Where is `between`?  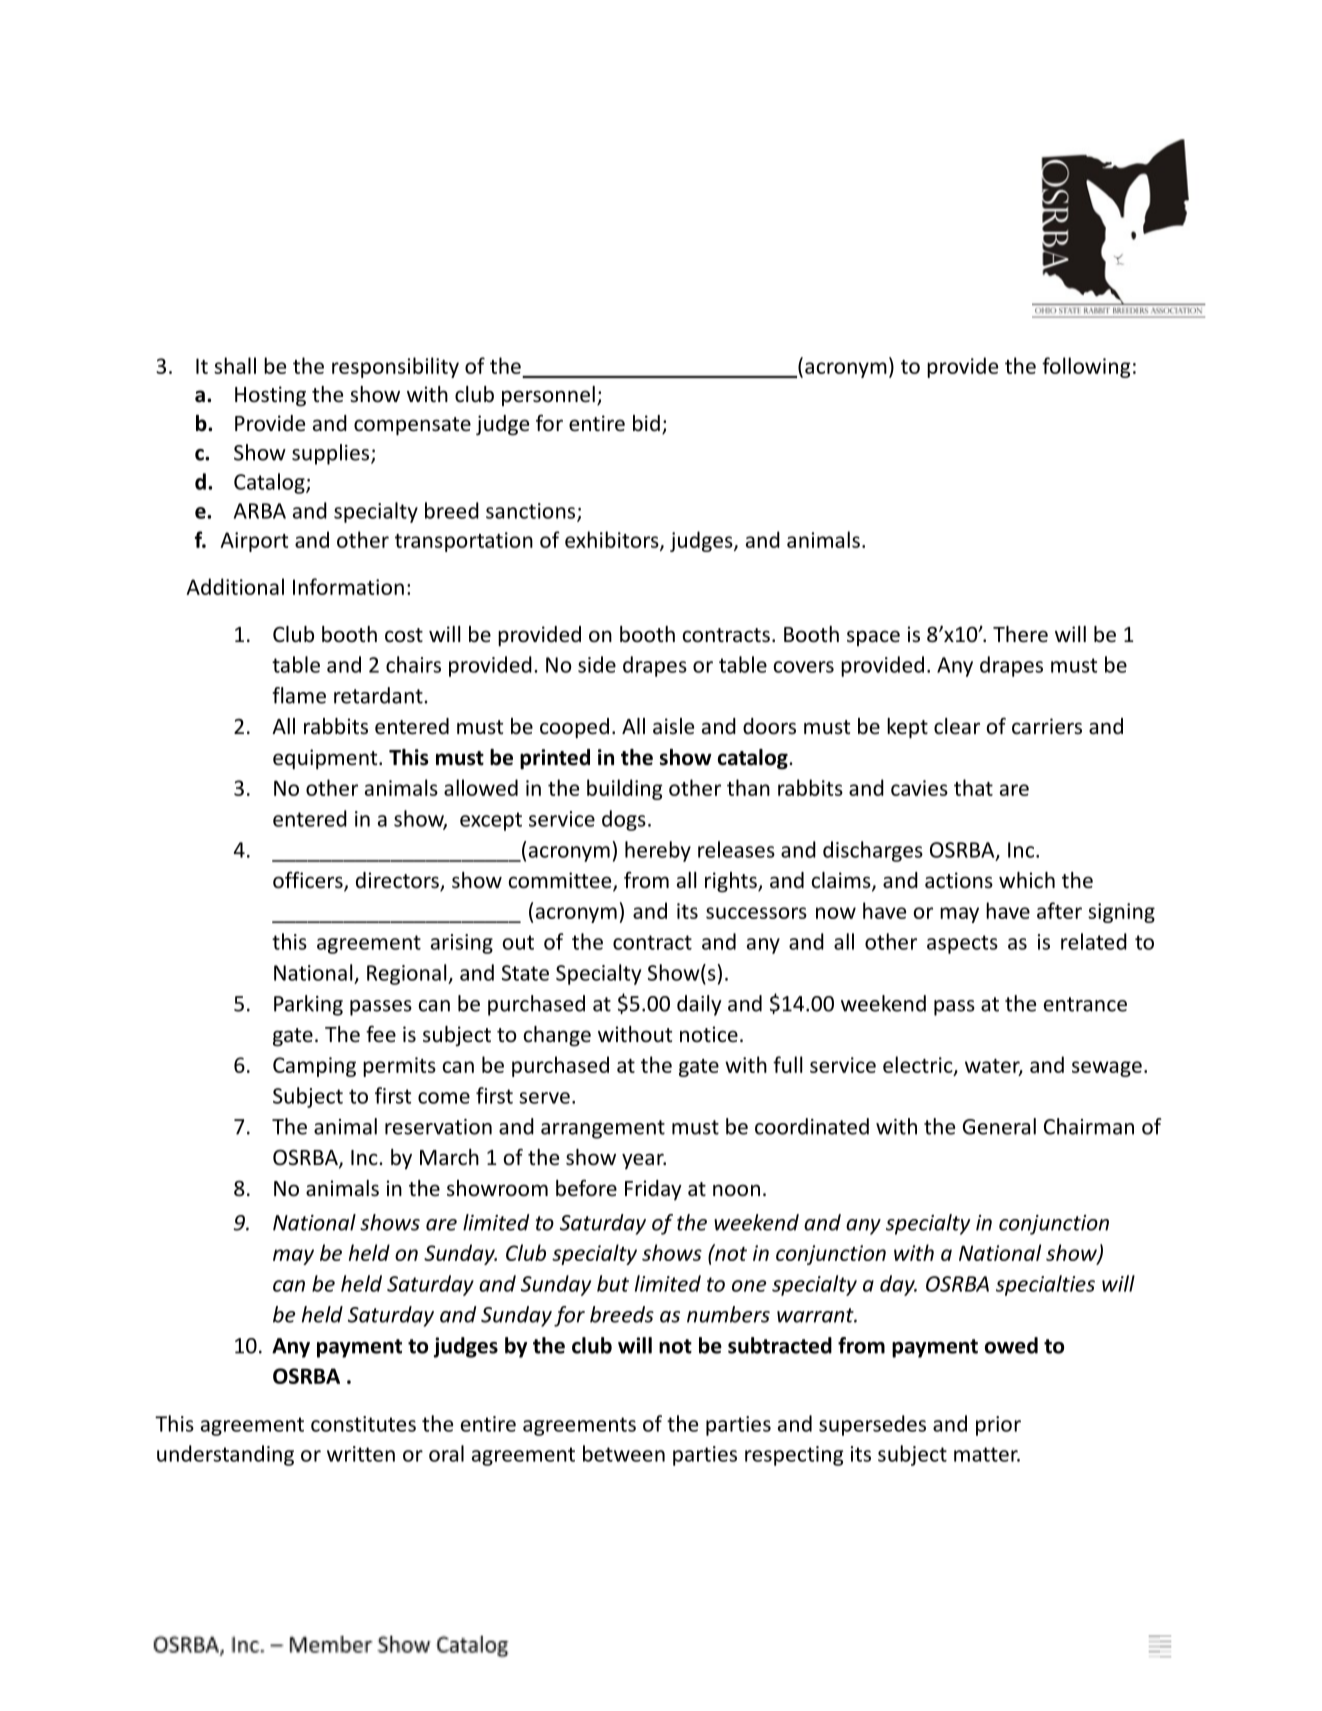 between is located at coordinates (624, 1453).
